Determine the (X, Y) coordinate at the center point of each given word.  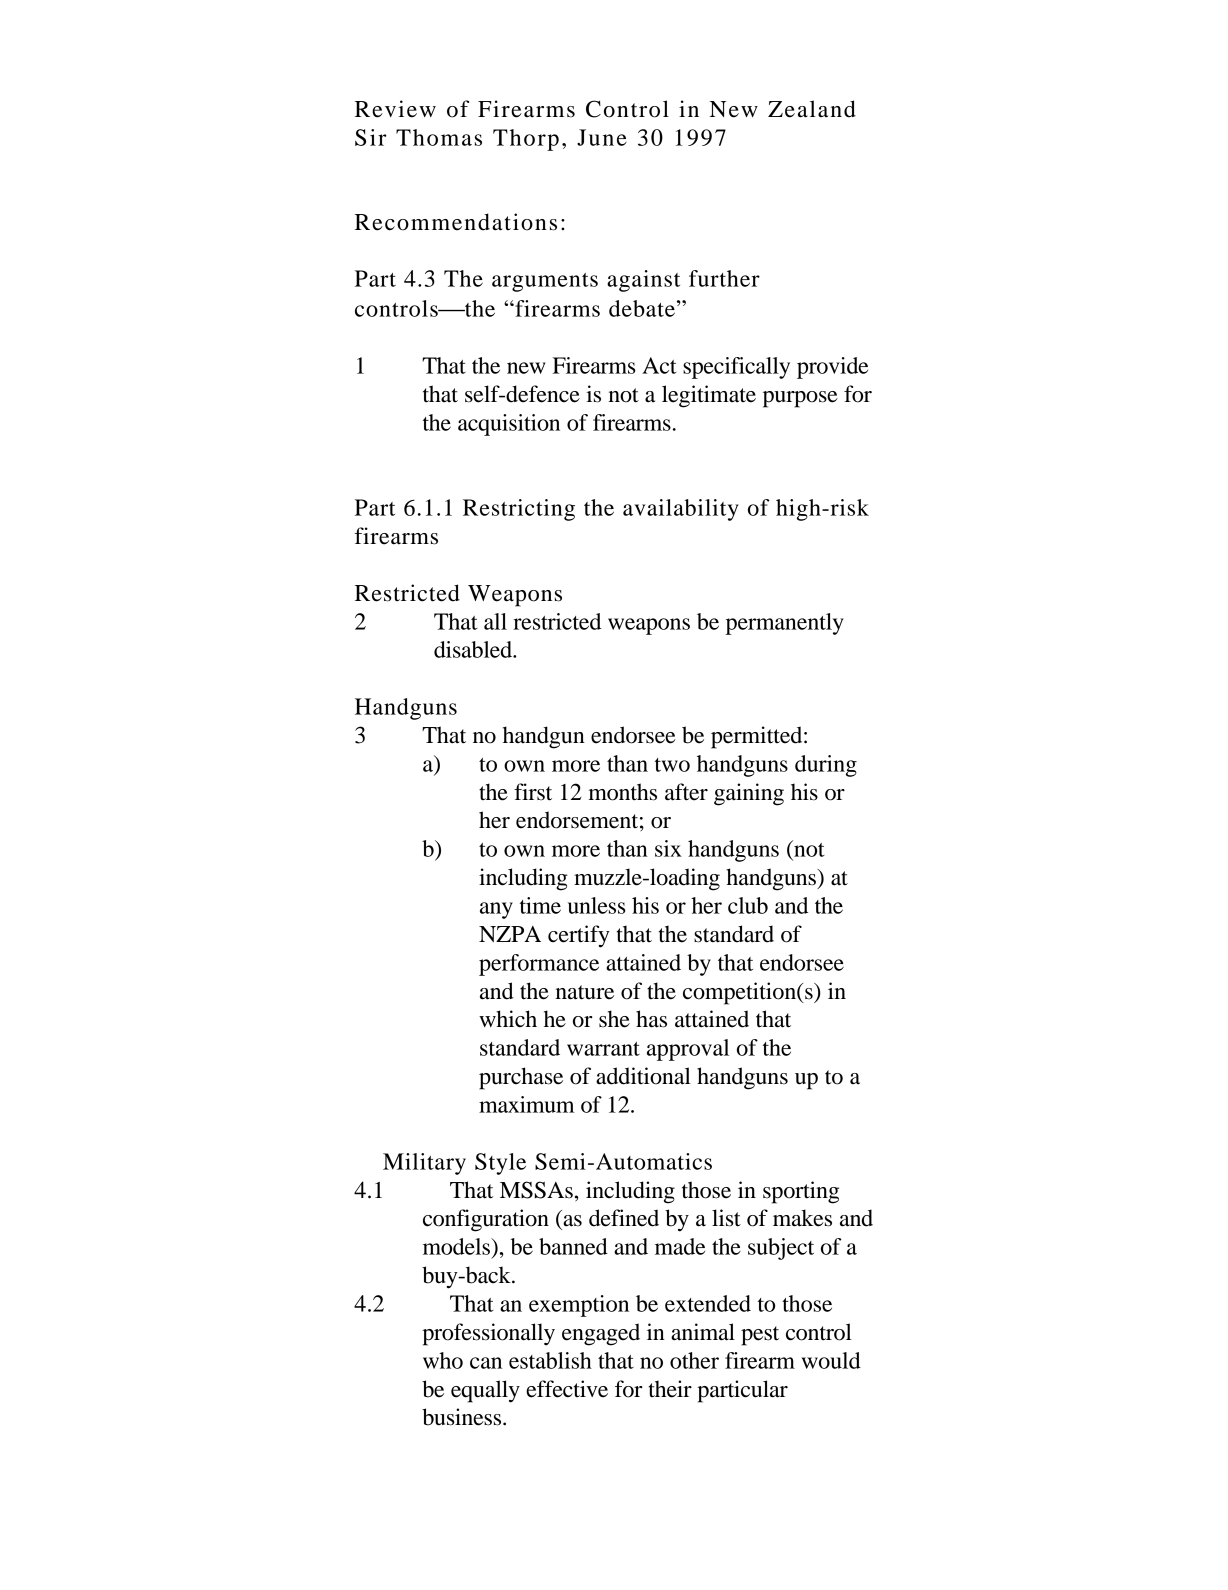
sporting (801, 1192)
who (443, 1360)
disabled (474, 649)
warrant (603, 1049)
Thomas (439, 137)
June (602, 137)
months (623, 792)
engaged (601, 1334)
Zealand (812, 109)
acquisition (509, 425)
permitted (758, 737)
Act (659, 365)
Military (424, 1164)
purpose (800, 399)
